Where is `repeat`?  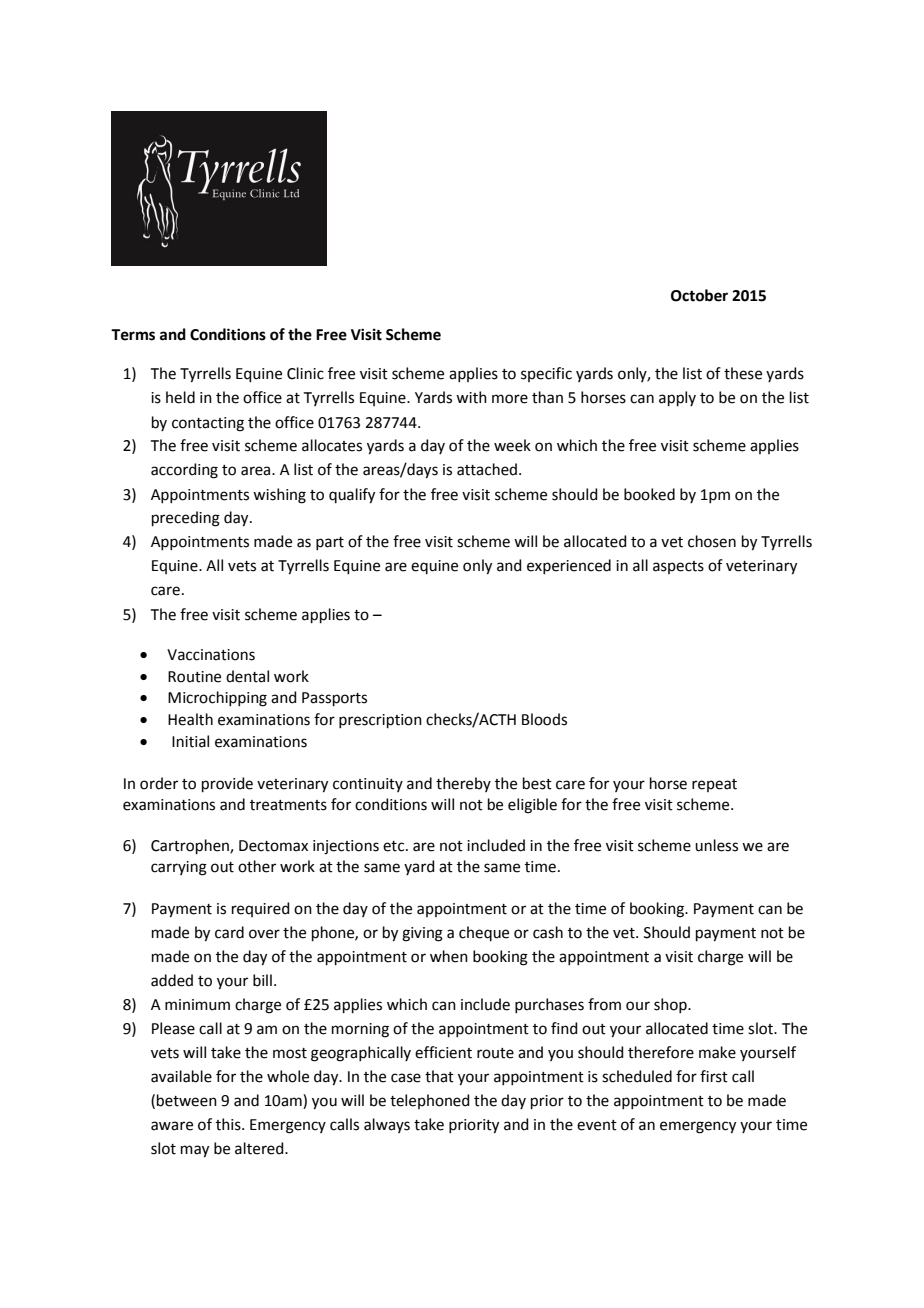 repeat is located at coordinates (714, 785).
